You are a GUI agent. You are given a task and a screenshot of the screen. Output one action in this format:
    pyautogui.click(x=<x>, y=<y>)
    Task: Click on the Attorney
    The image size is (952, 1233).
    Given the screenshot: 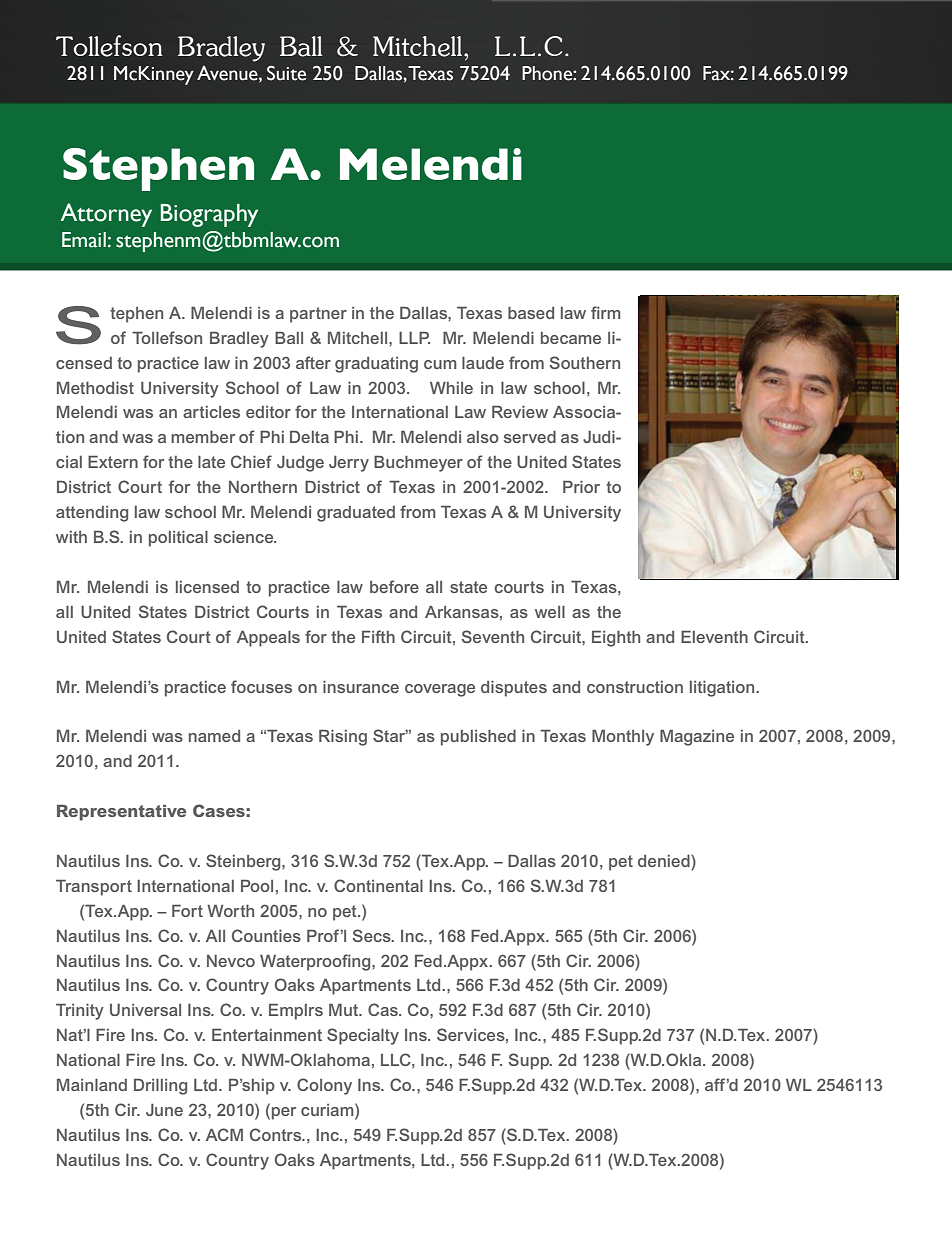 What is the action you would take?
    pyautogui.click(x=106, y=215)
